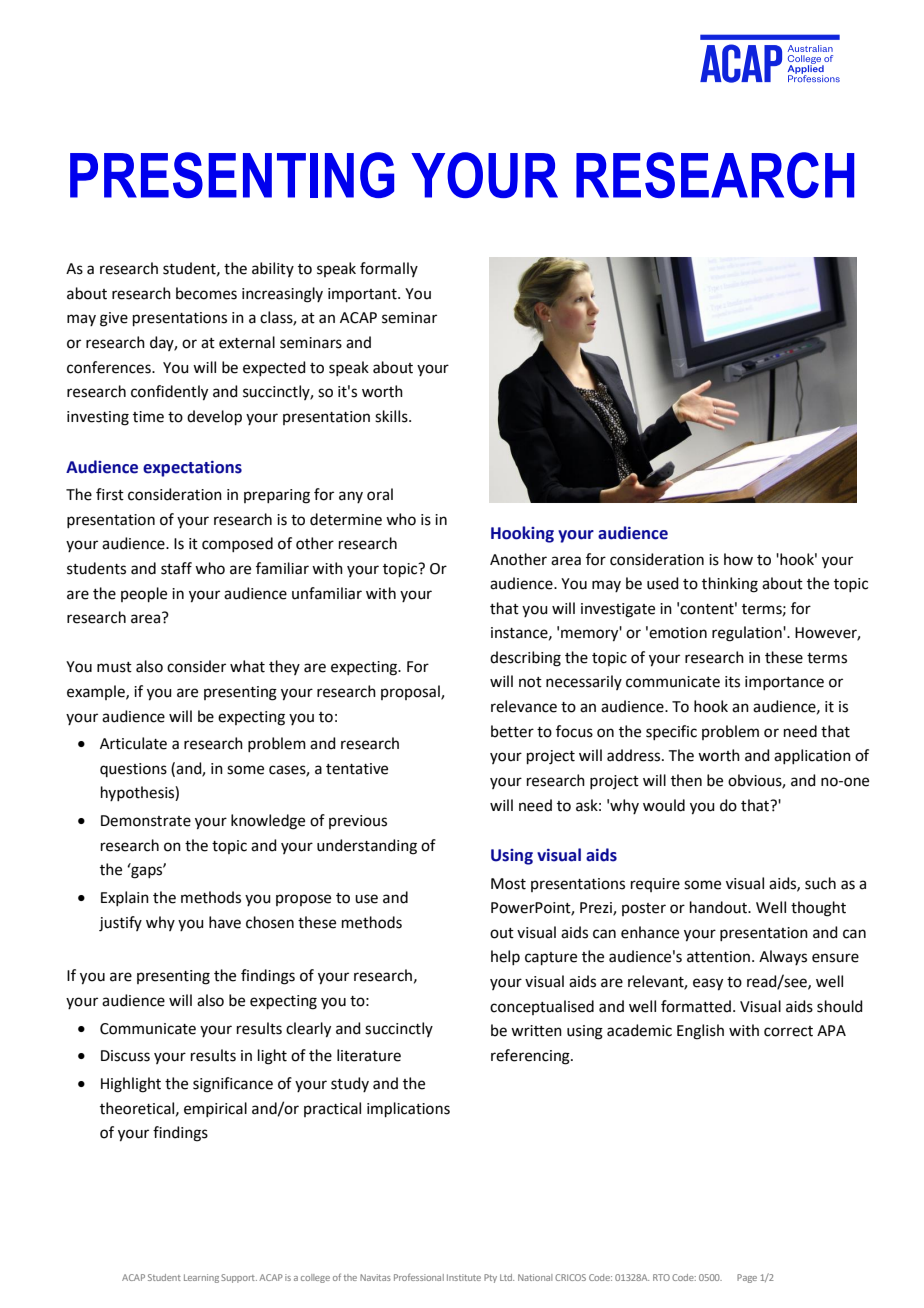  I want to click on Institute, so click(464, 1277).
